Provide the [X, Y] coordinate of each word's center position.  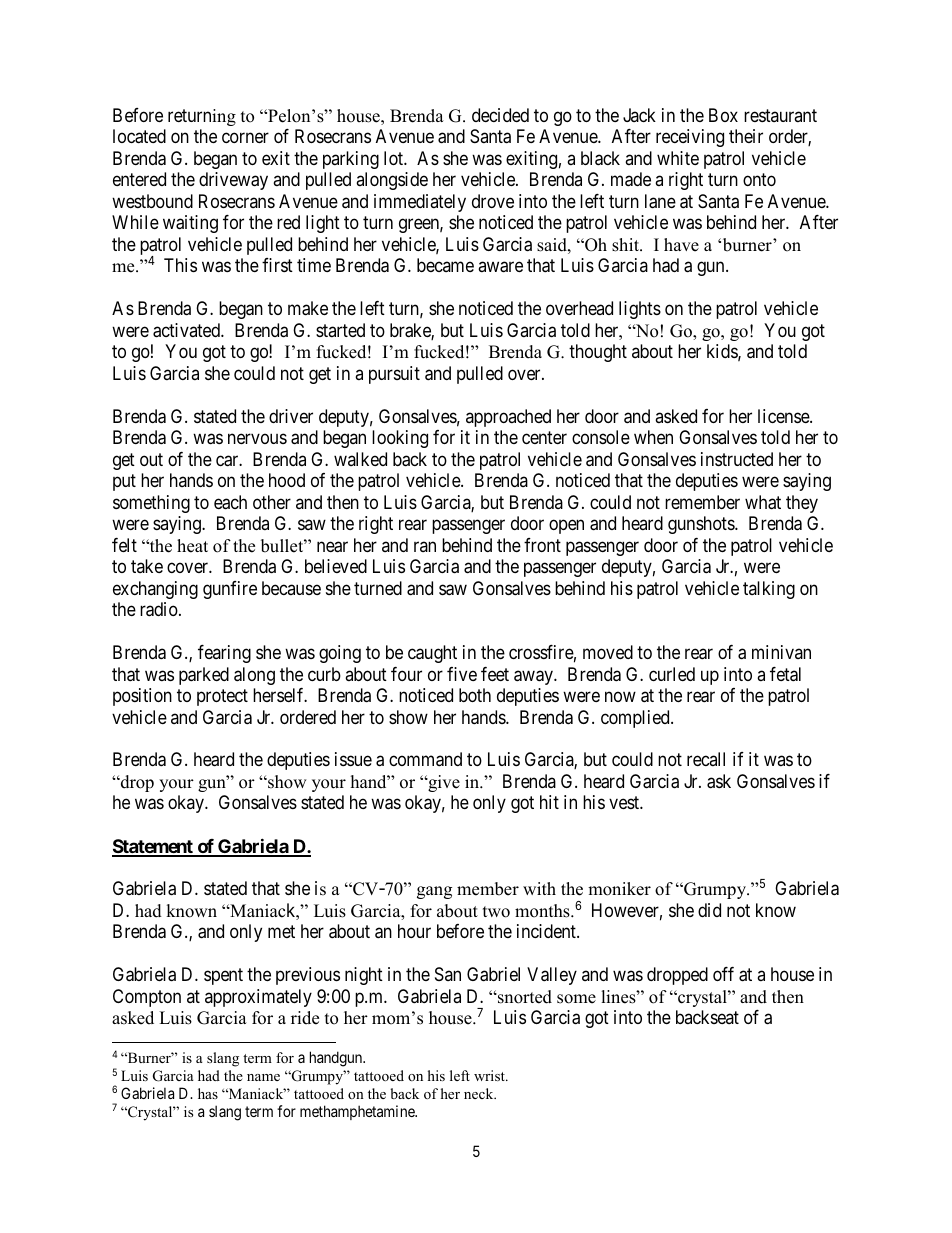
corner [245, 138]
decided [500, 115]
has [208, 1093]
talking [769, 590]
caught [432, 654]
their [746, 136]
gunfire [230, 590]
